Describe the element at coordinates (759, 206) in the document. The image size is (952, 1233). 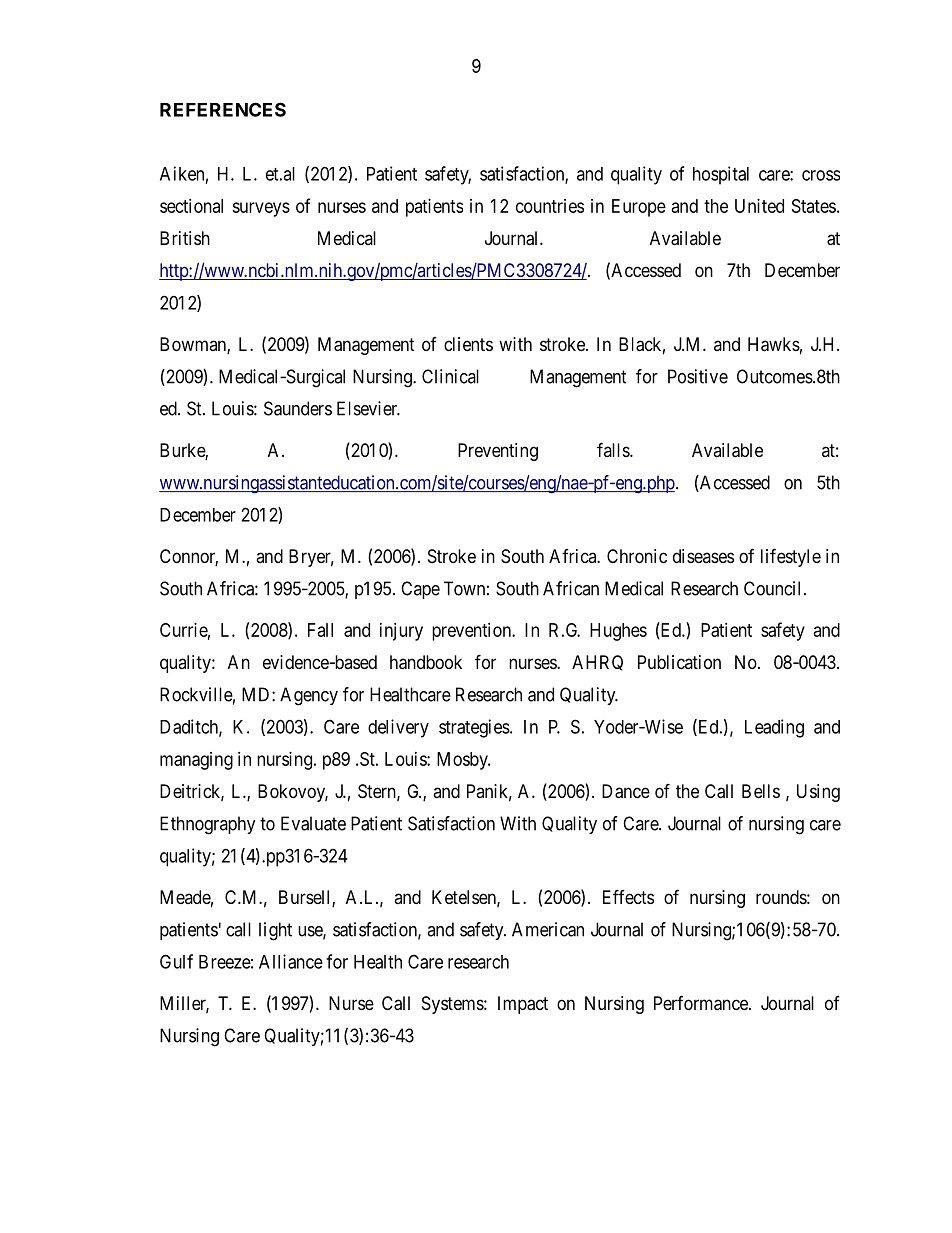
I see `United` at that location.
